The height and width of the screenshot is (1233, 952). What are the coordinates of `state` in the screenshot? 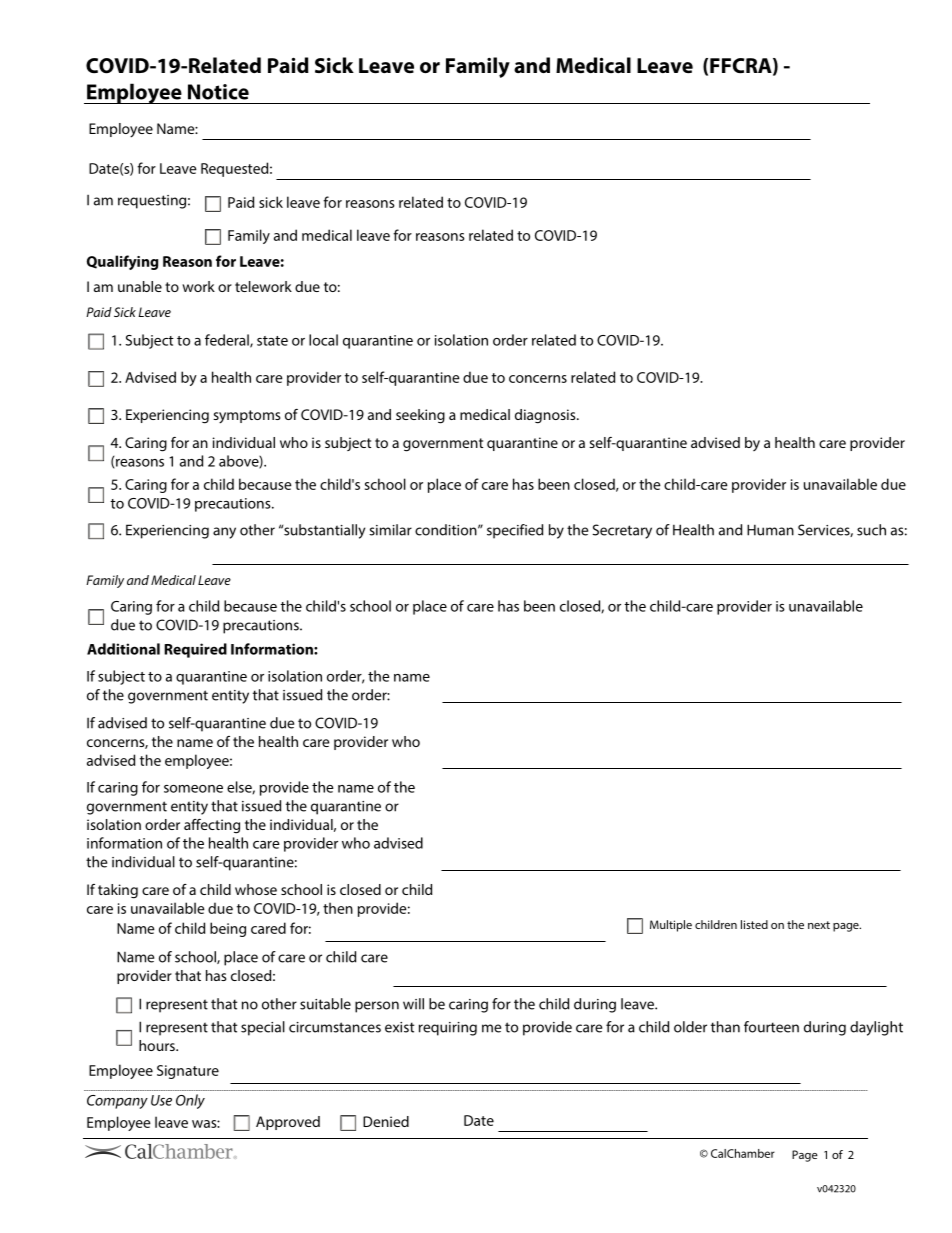 It's located at (272, 341).
